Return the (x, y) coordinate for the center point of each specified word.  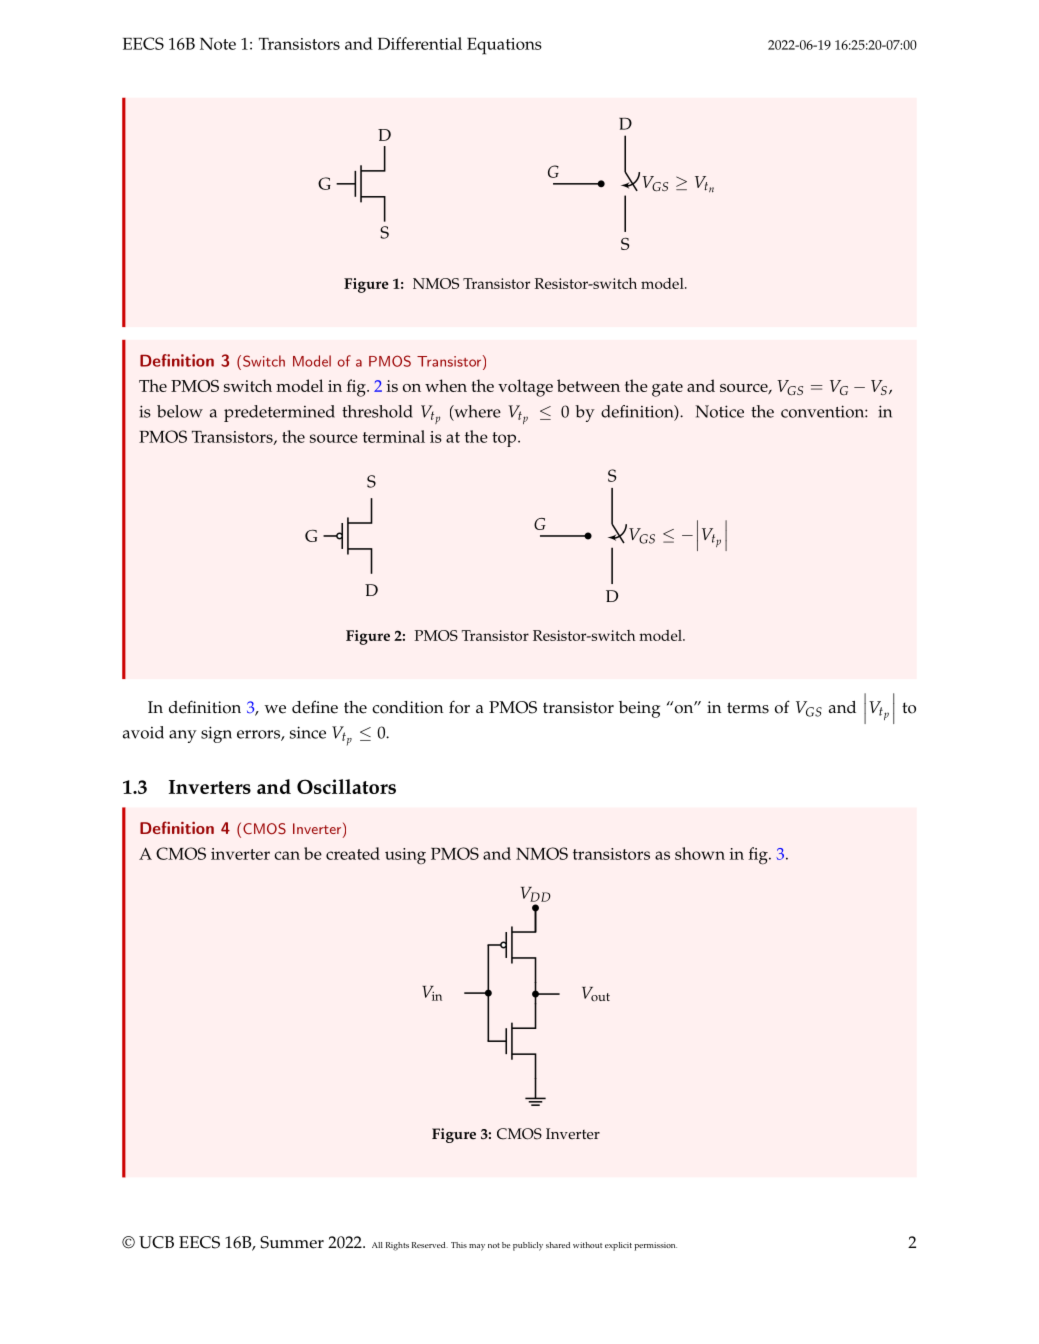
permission (655, 1246)
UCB (156, 1242)
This (459, 1245)
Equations (504, 46)
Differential (420, 43)
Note (218, 44)
